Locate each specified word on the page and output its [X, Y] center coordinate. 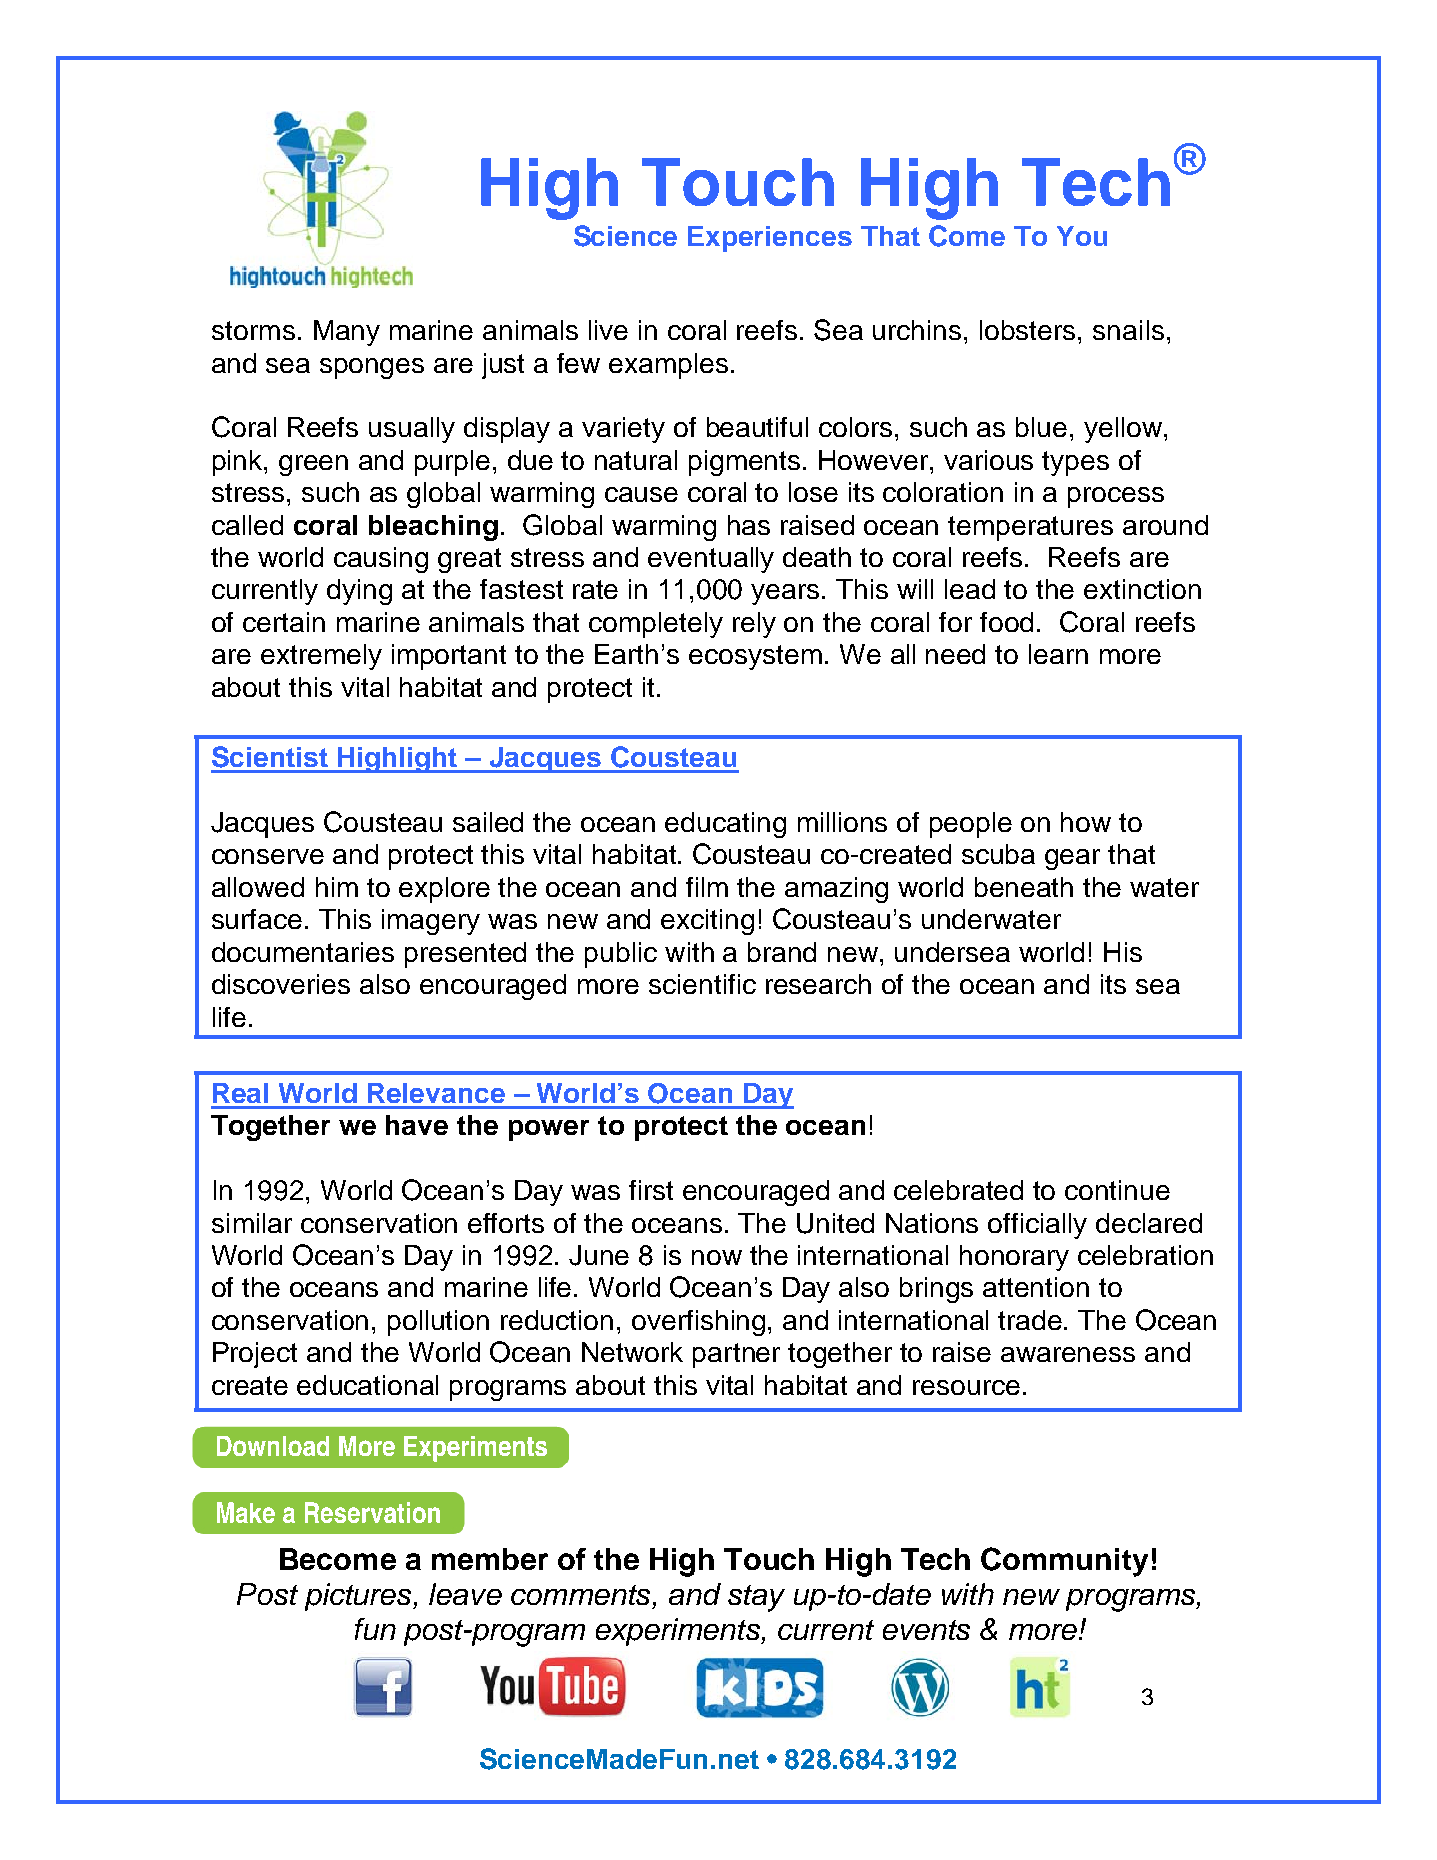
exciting [707, 922]
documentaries [303, 952]
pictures [359, 1597]
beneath [1024, 887]
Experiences [770, 239]
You [1082, 236]
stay [756, 1598]
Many [347, 333]
